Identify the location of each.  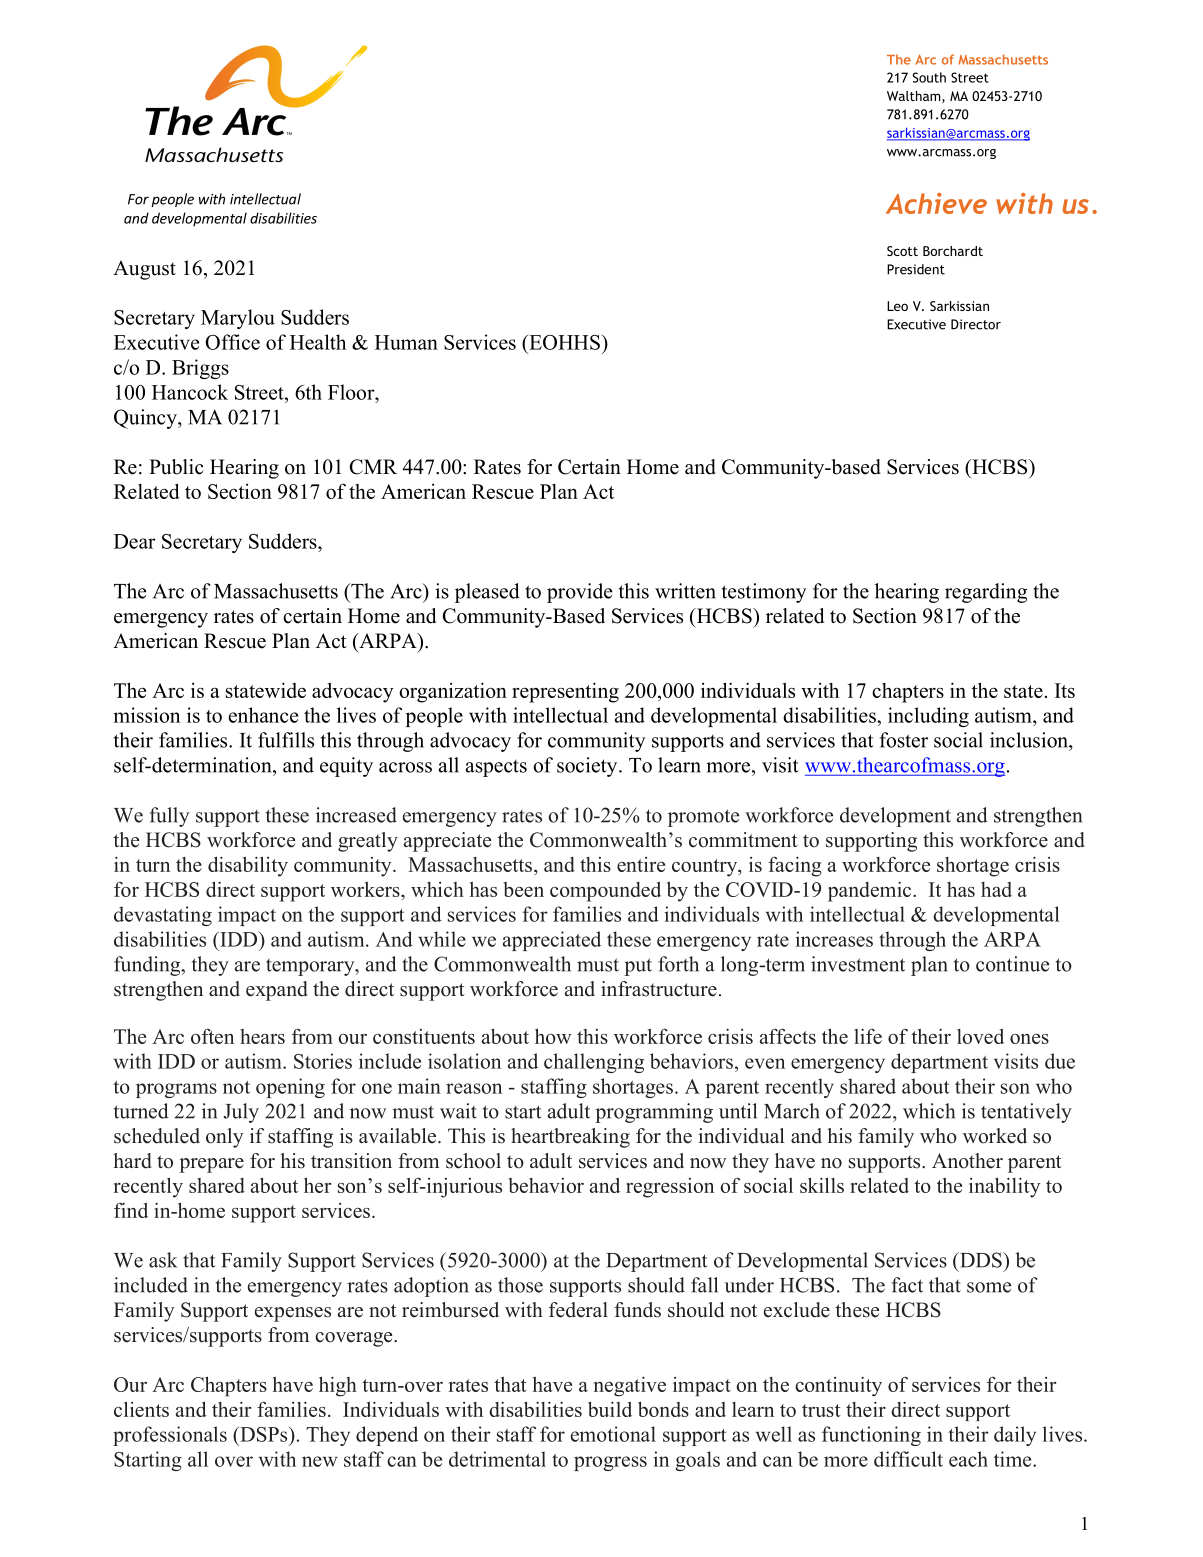
(968, 1459).
